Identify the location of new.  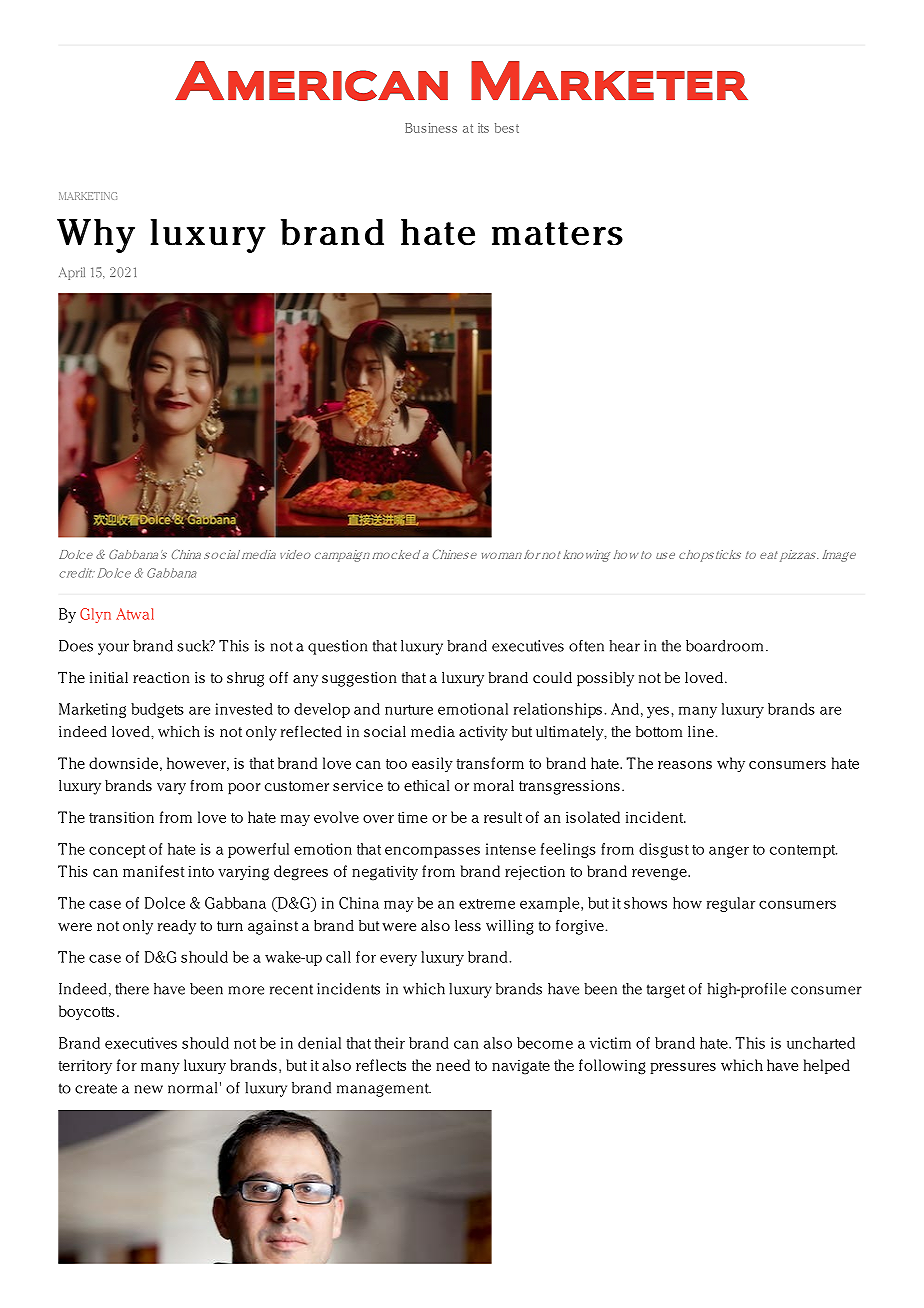
(149, 1089).
